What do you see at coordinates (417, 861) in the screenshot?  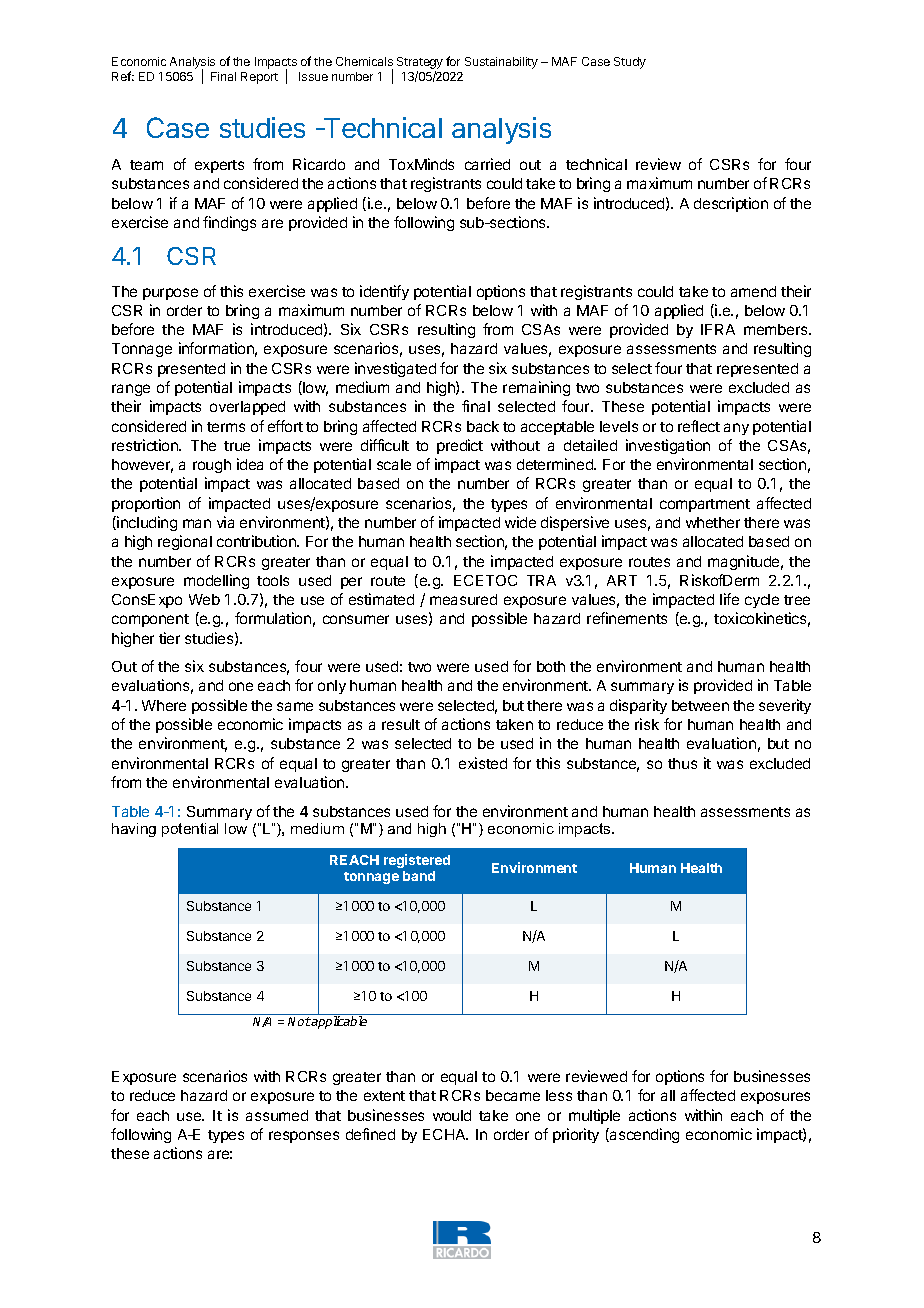 I see `registered` at bounding box center [417, 861].
